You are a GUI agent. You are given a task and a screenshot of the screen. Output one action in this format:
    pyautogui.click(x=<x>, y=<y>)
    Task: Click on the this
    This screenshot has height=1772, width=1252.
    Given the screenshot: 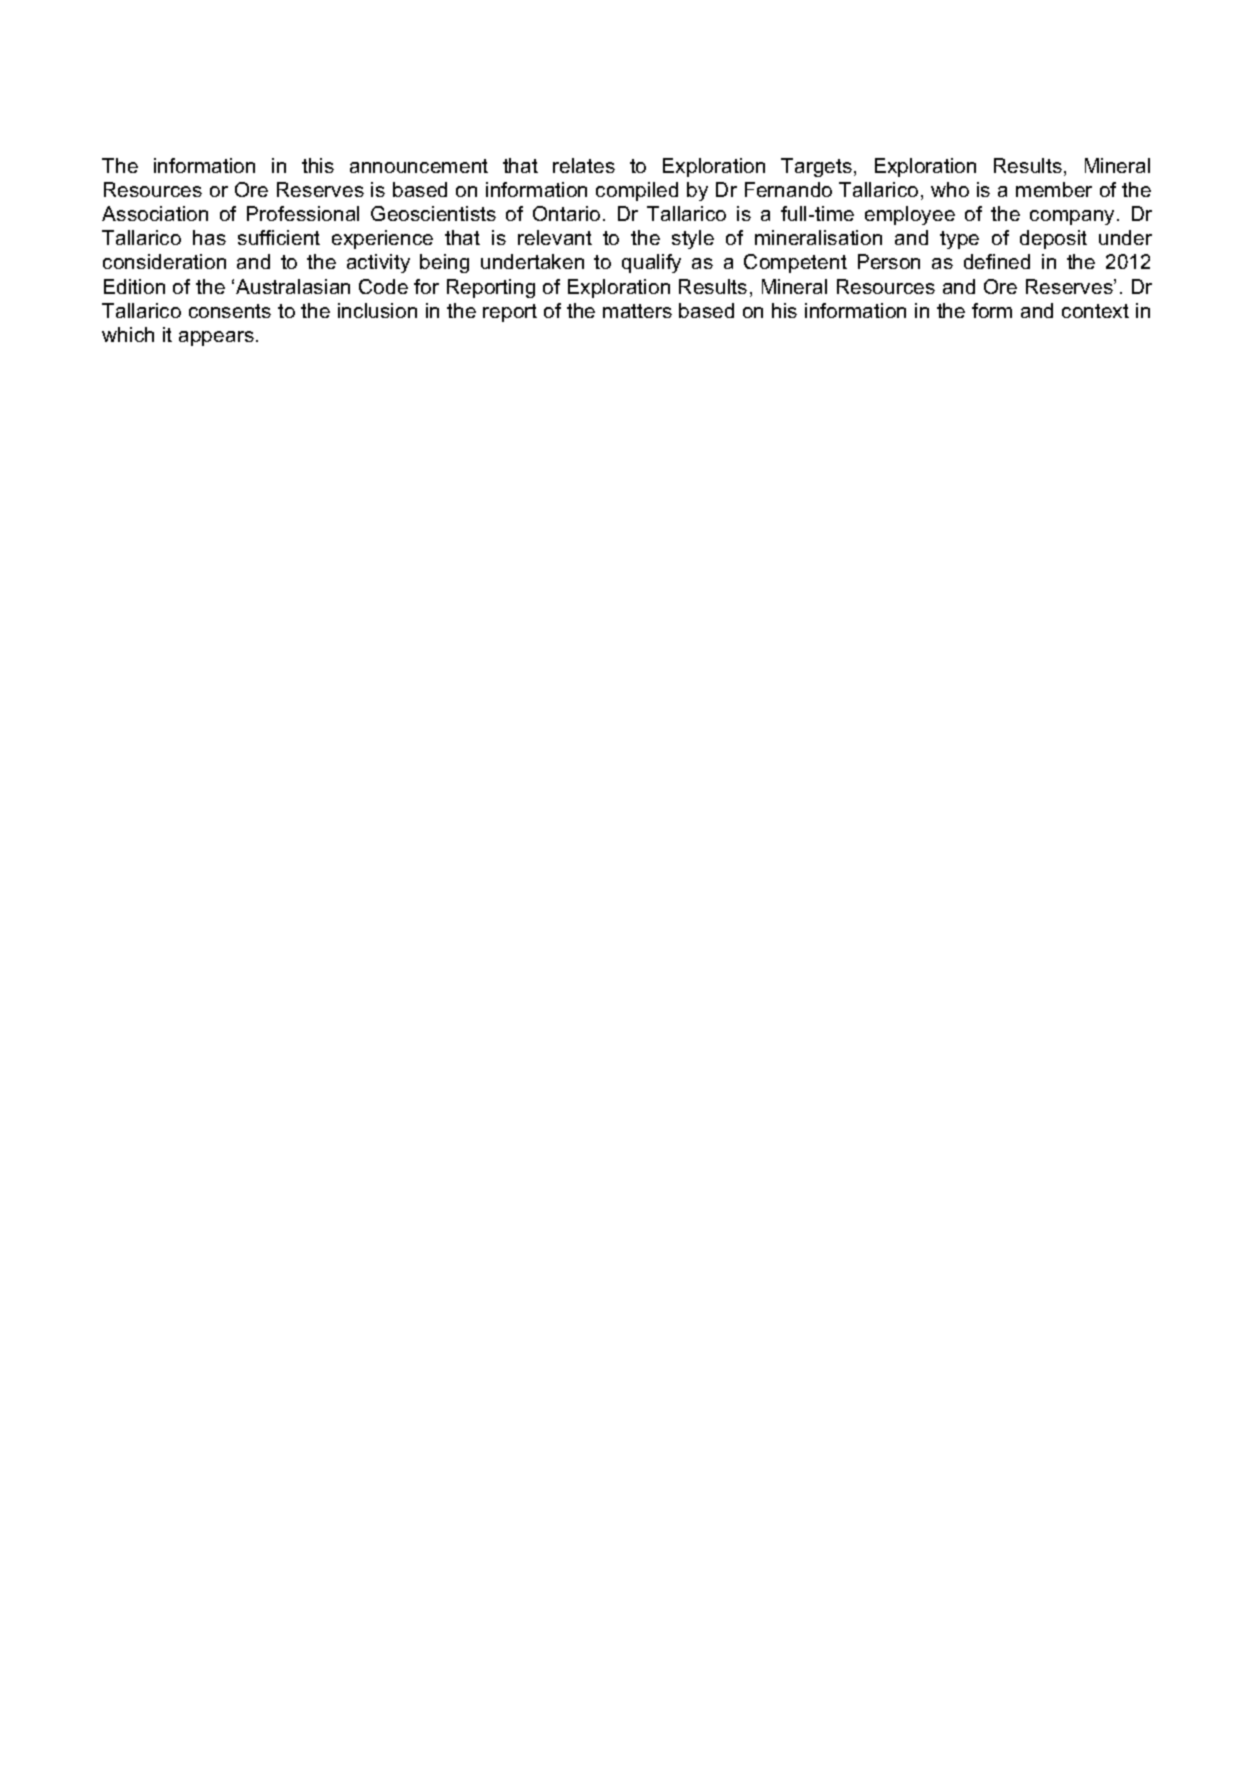 What is the action you would take?
    pyautogui.click(x=318, y=165)
